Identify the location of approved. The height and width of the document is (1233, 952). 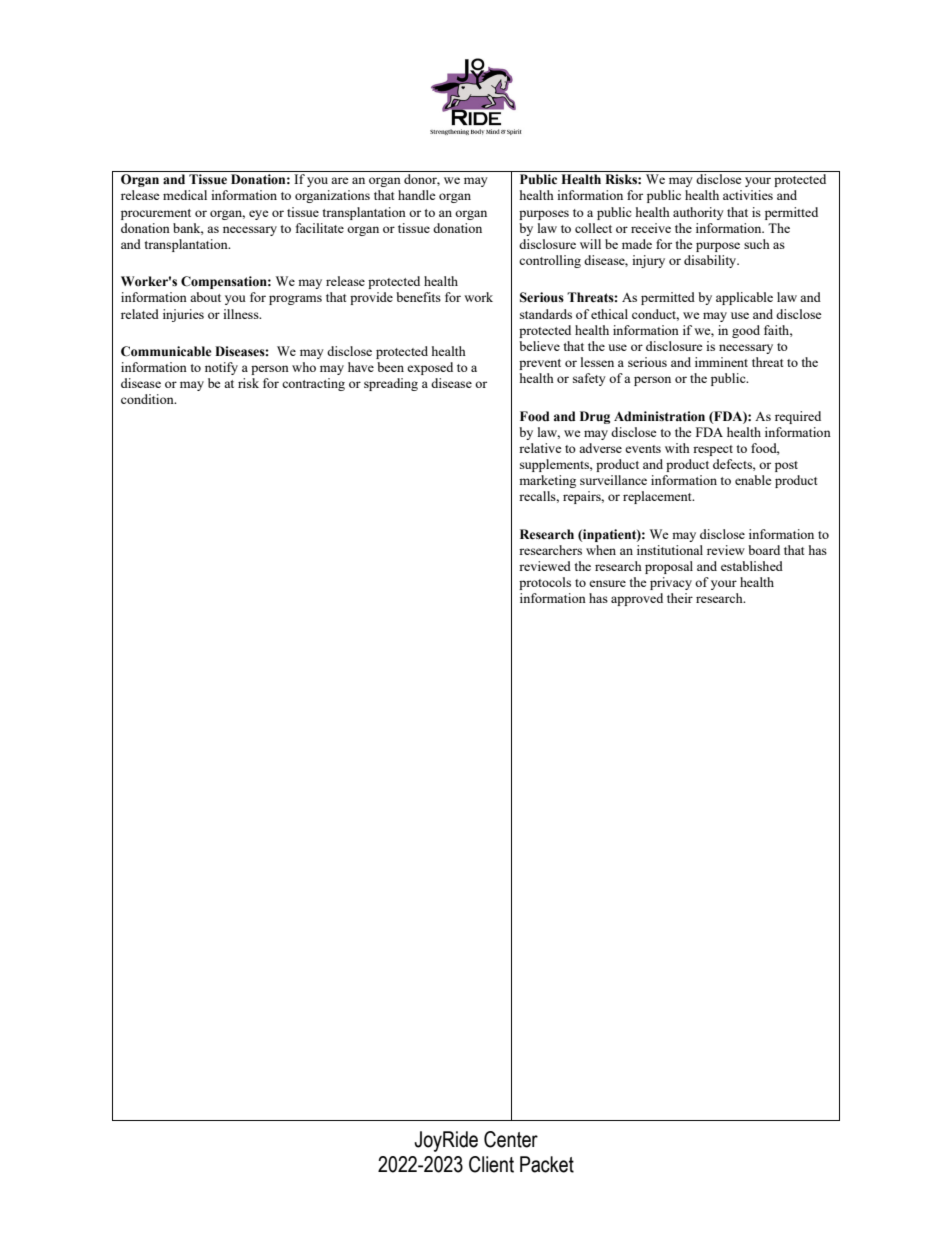
(637, 599).
